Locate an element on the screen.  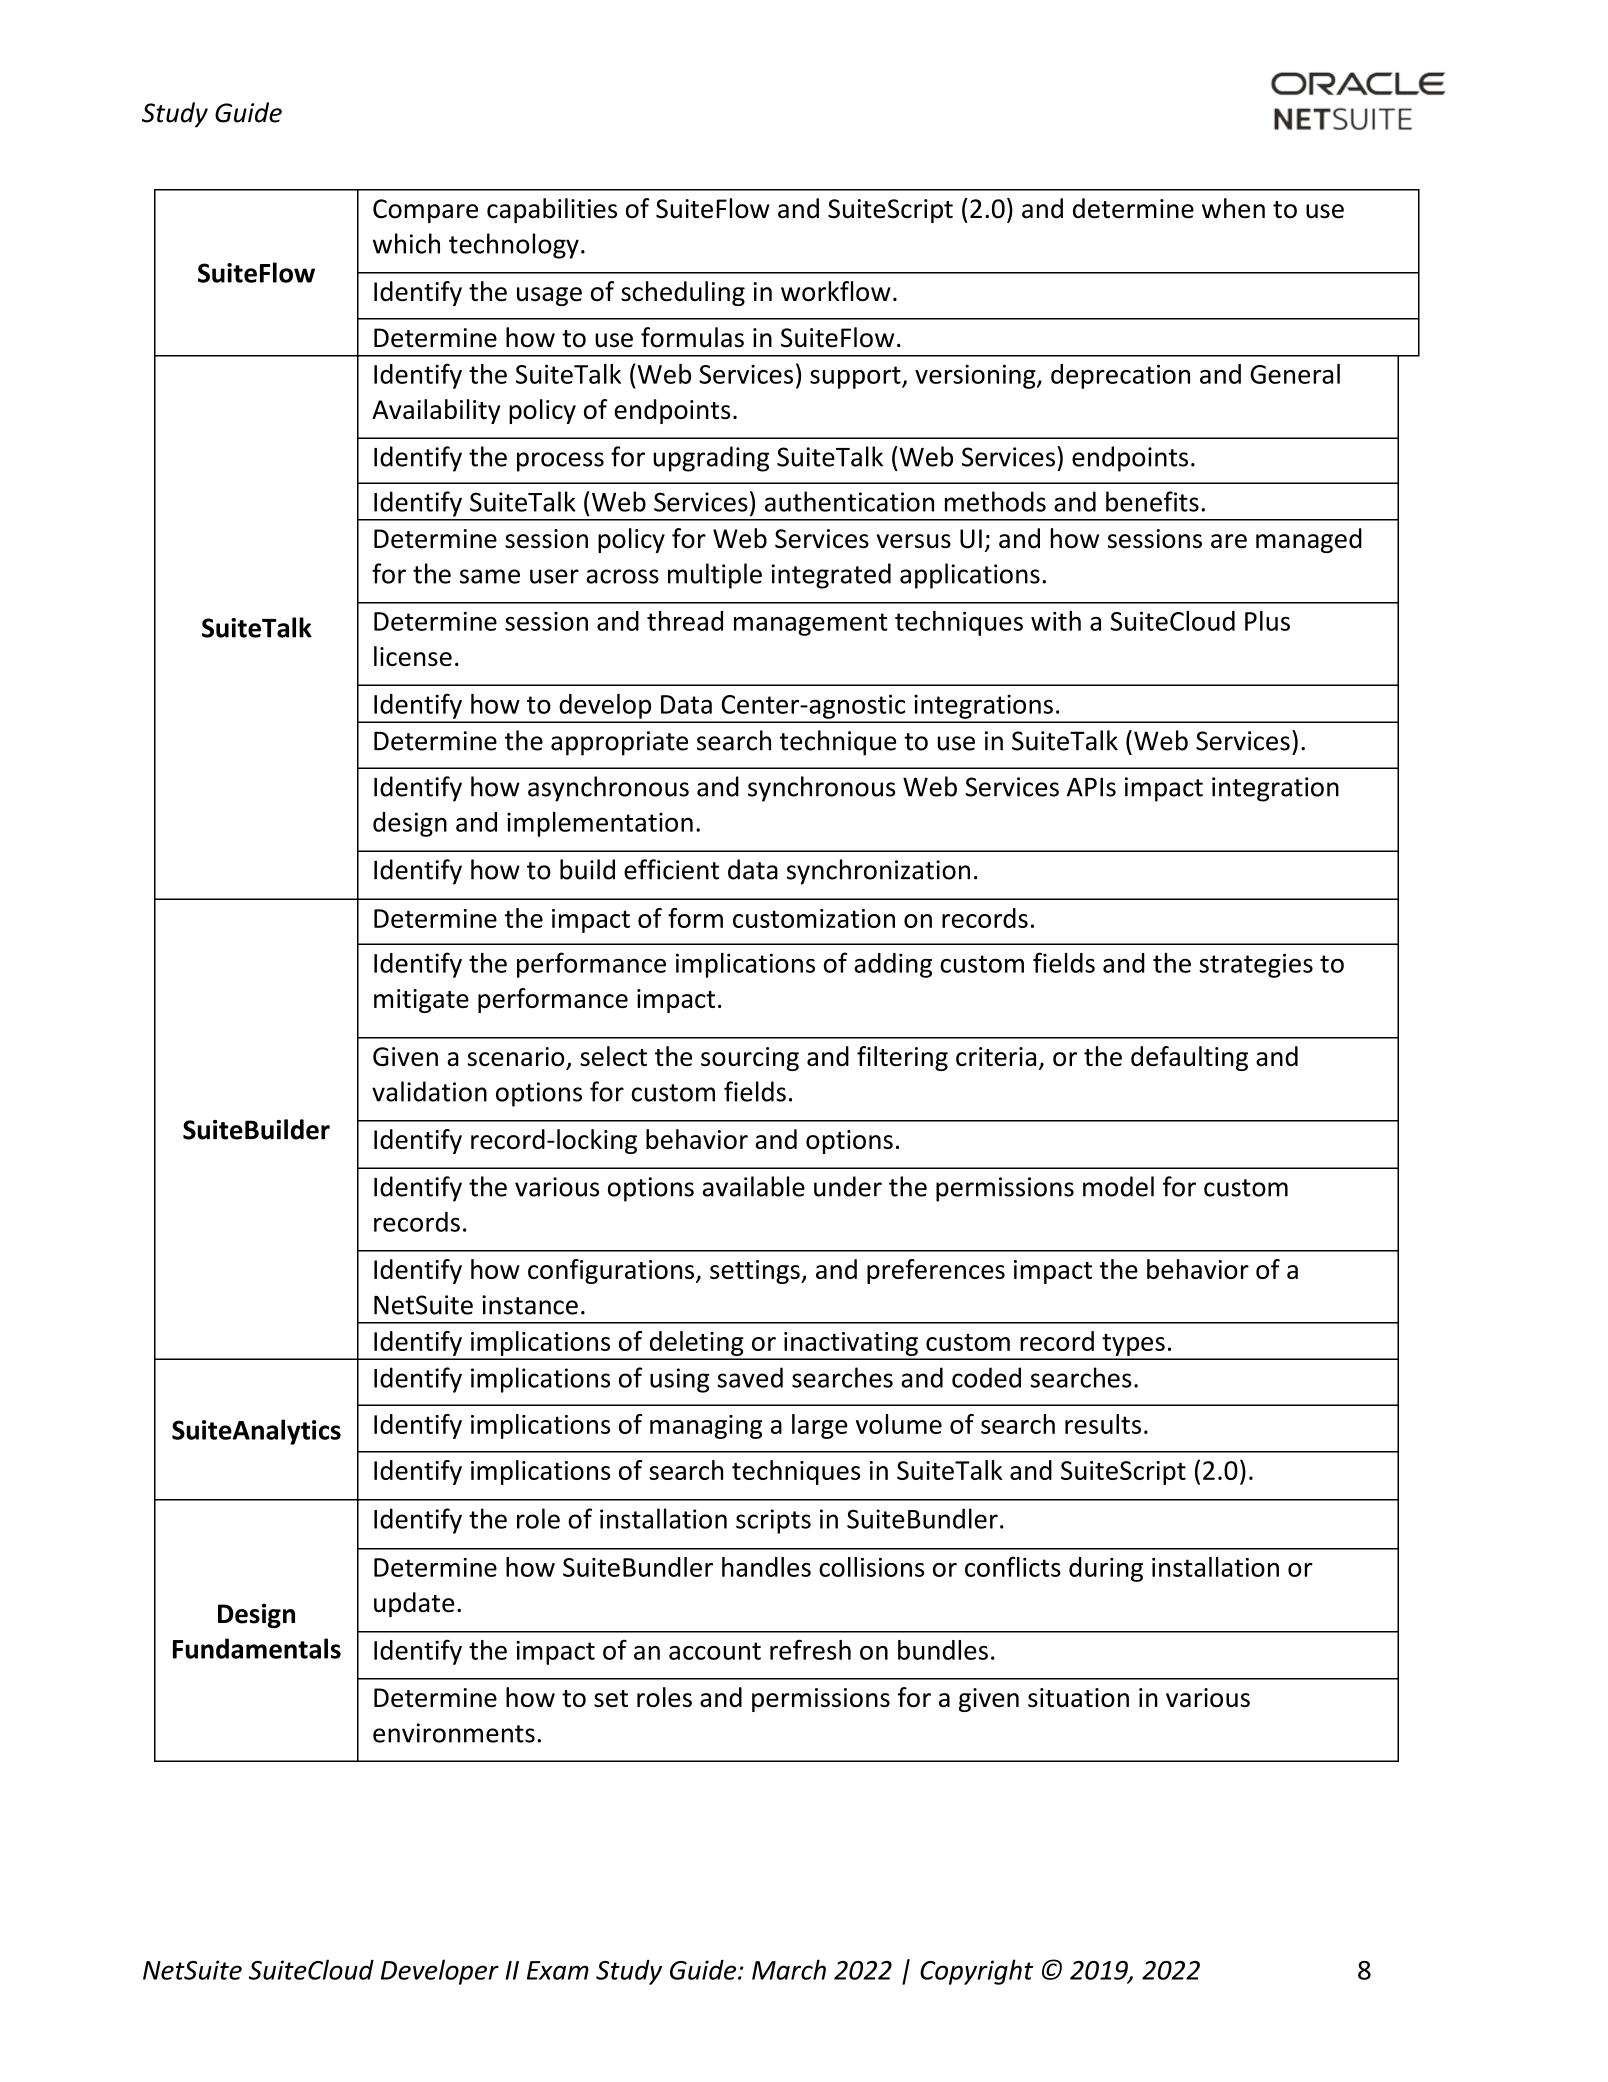
validation is located at coordinates (429, 1091).
